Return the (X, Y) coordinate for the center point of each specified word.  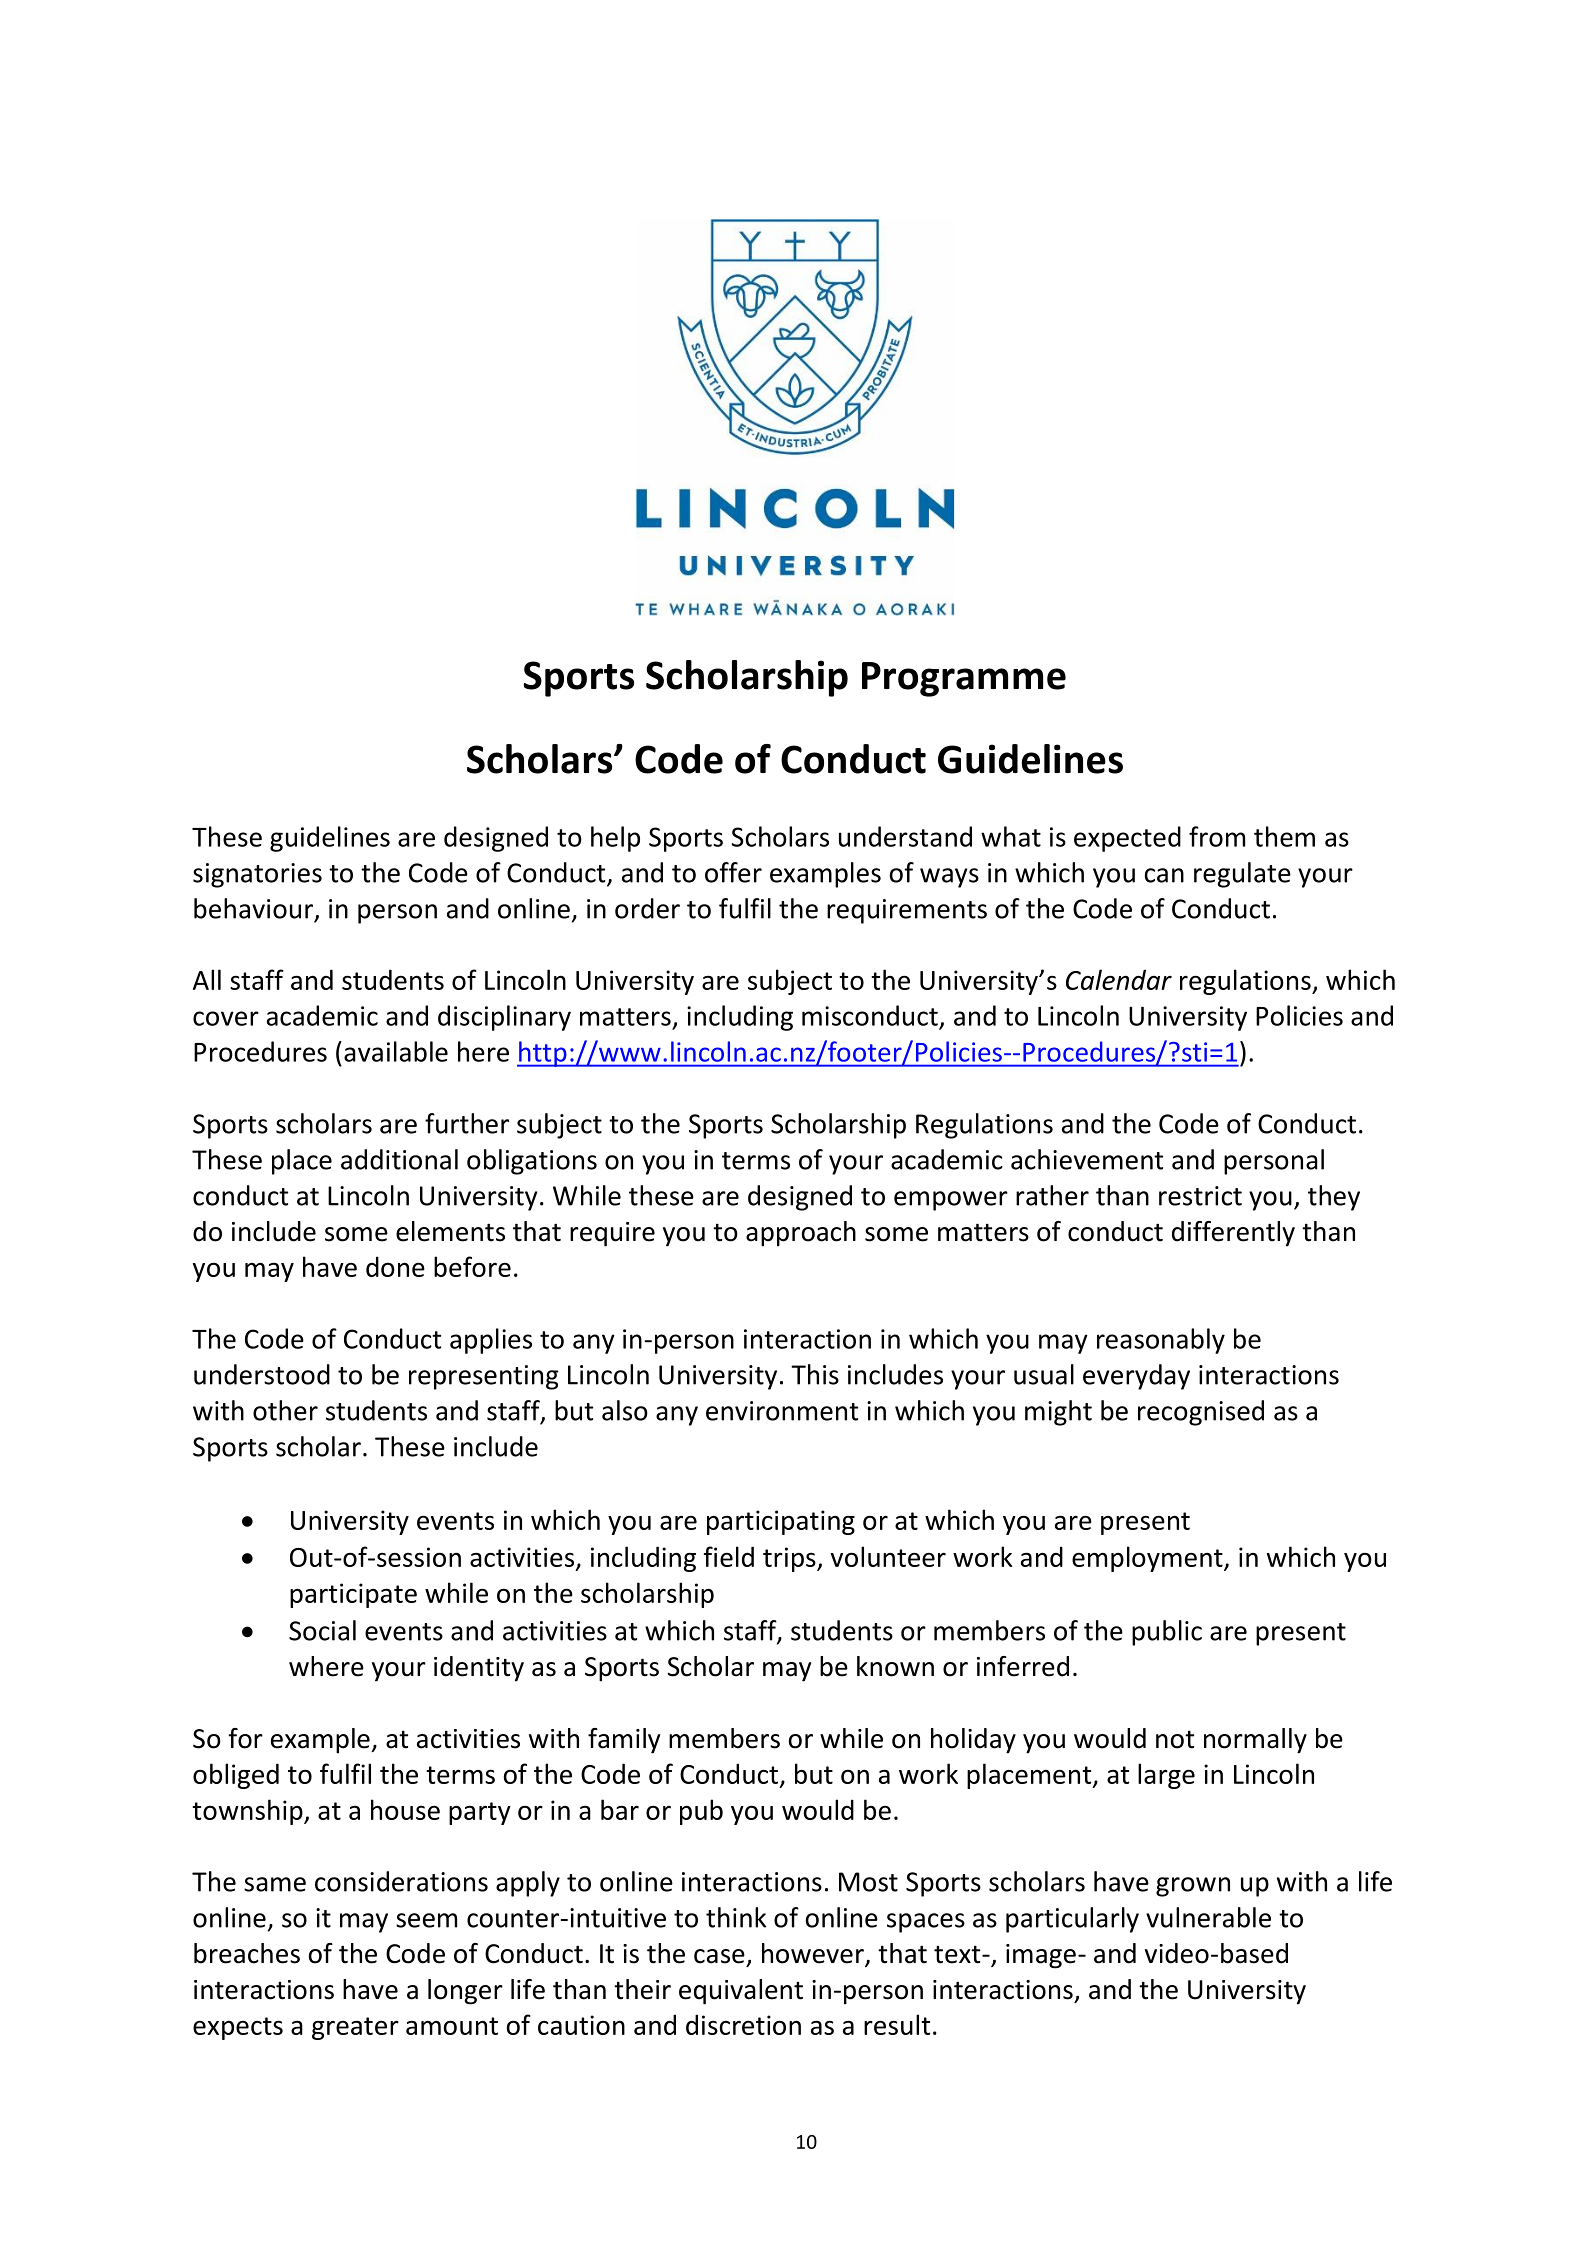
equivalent (741, 1992)
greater (355, 2028)
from (1217, 836)
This (815, 1374)
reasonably (1161, 1341)
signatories (257, 875)
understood (262, 1374)
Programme (964, 679)
